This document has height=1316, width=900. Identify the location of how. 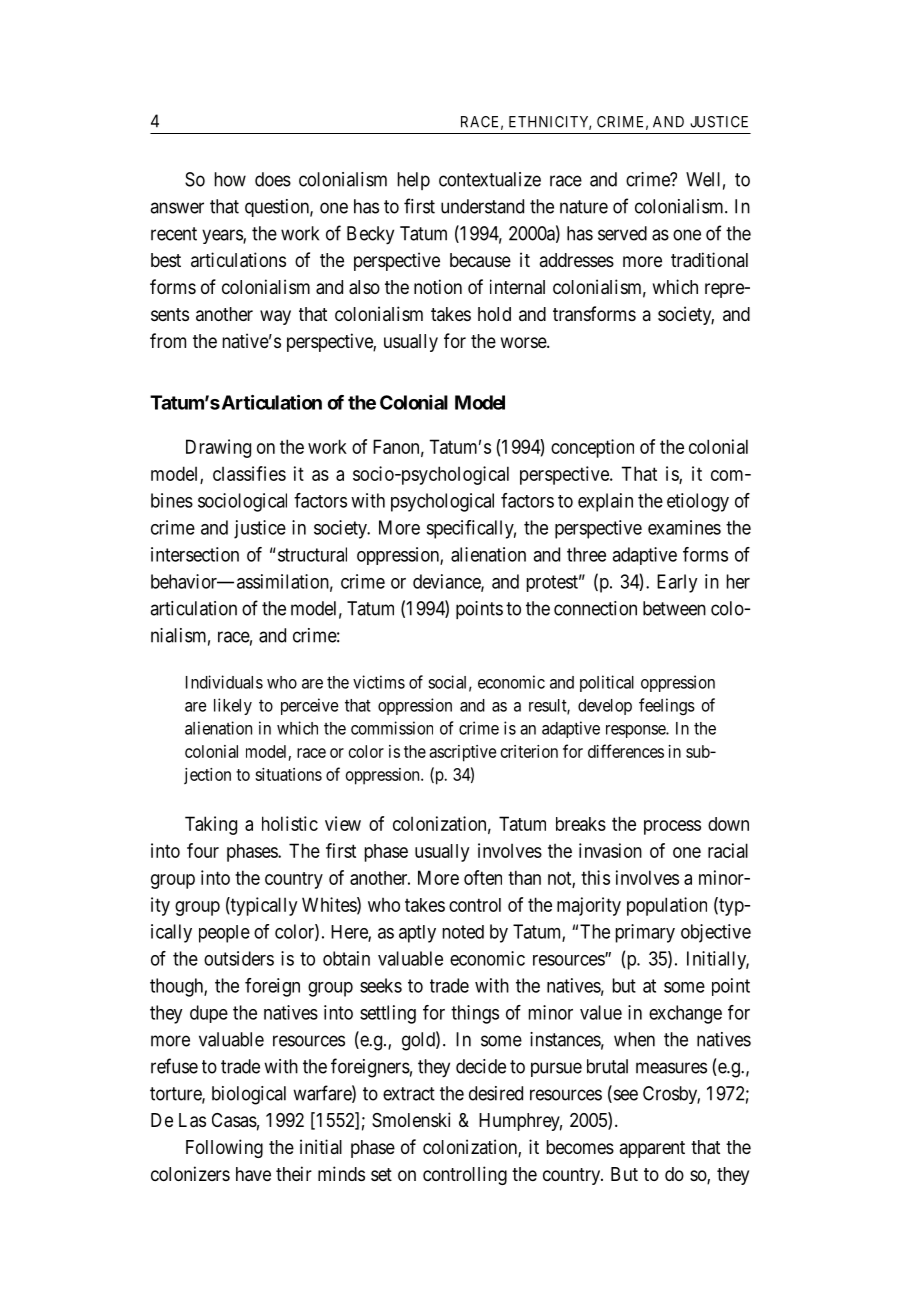
(230, 179).
